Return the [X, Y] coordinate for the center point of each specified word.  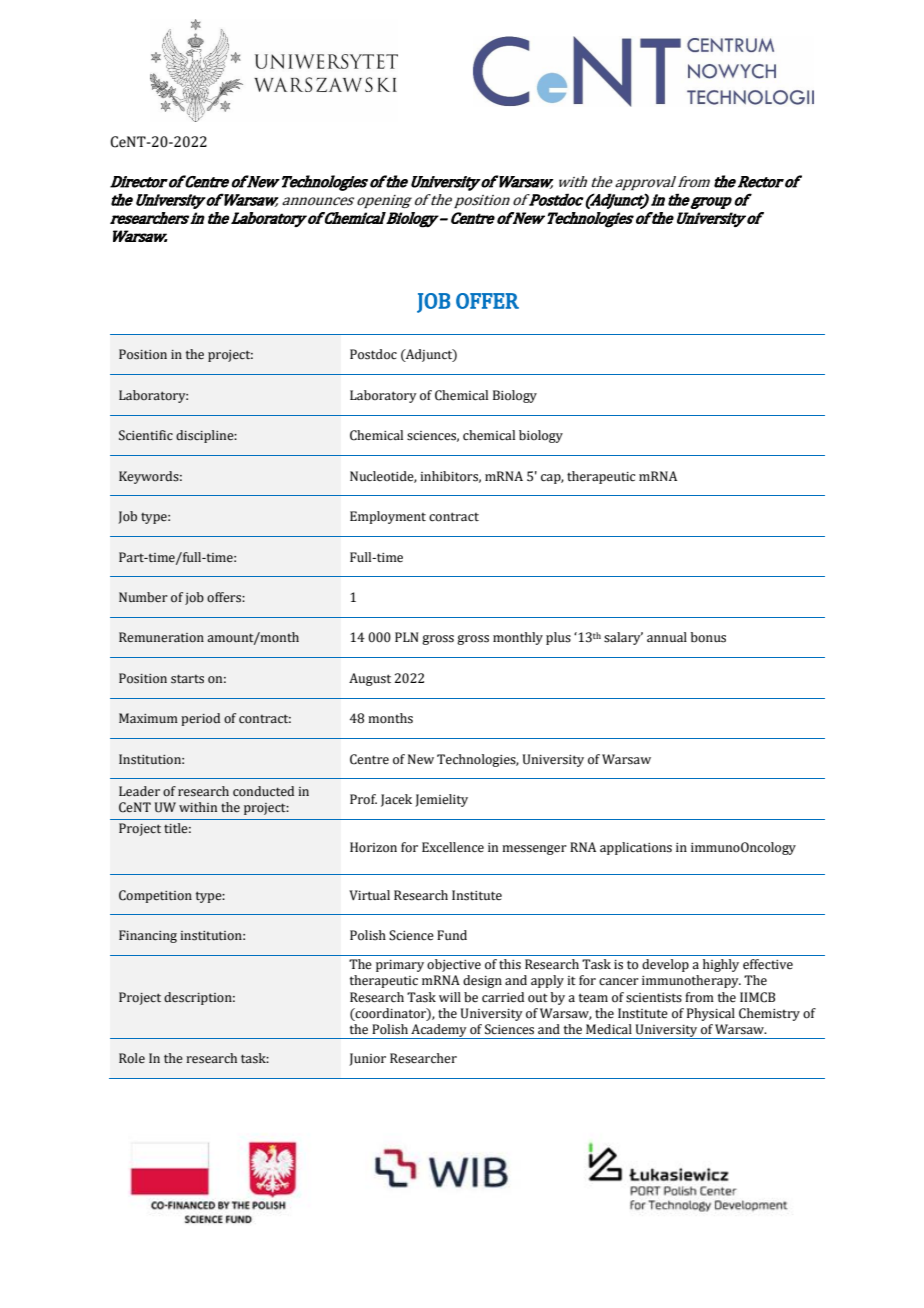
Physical [711, 1014]
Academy [439, 1031]
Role [132, 1058]
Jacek [396, 800]
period [200, 719]
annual [667, 637]
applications [636, 848]
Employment [388, 517]
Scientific [146, 435]
